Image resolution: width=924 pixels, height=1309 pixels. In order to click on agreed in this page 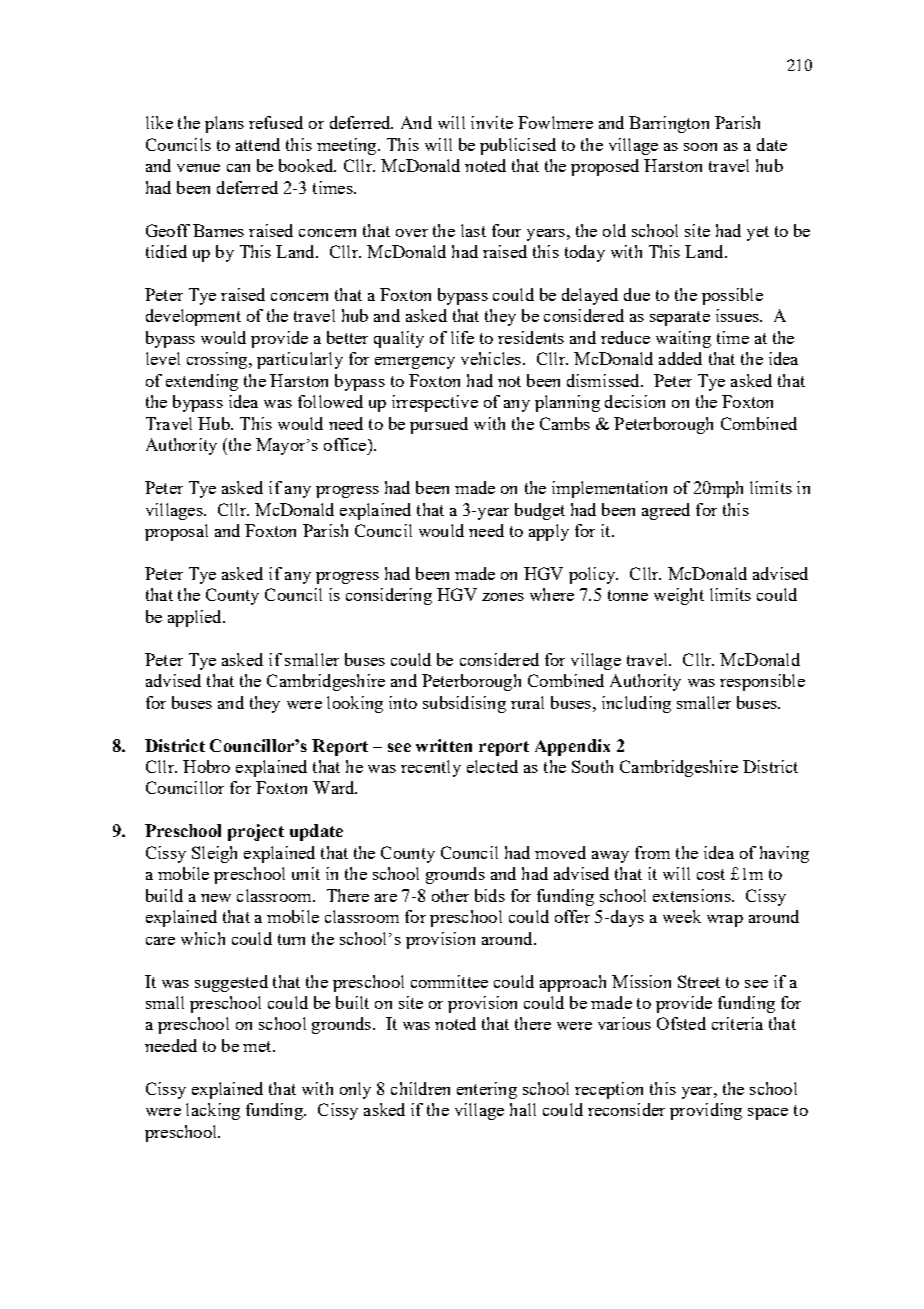, I will do `click(666, 511)`.
